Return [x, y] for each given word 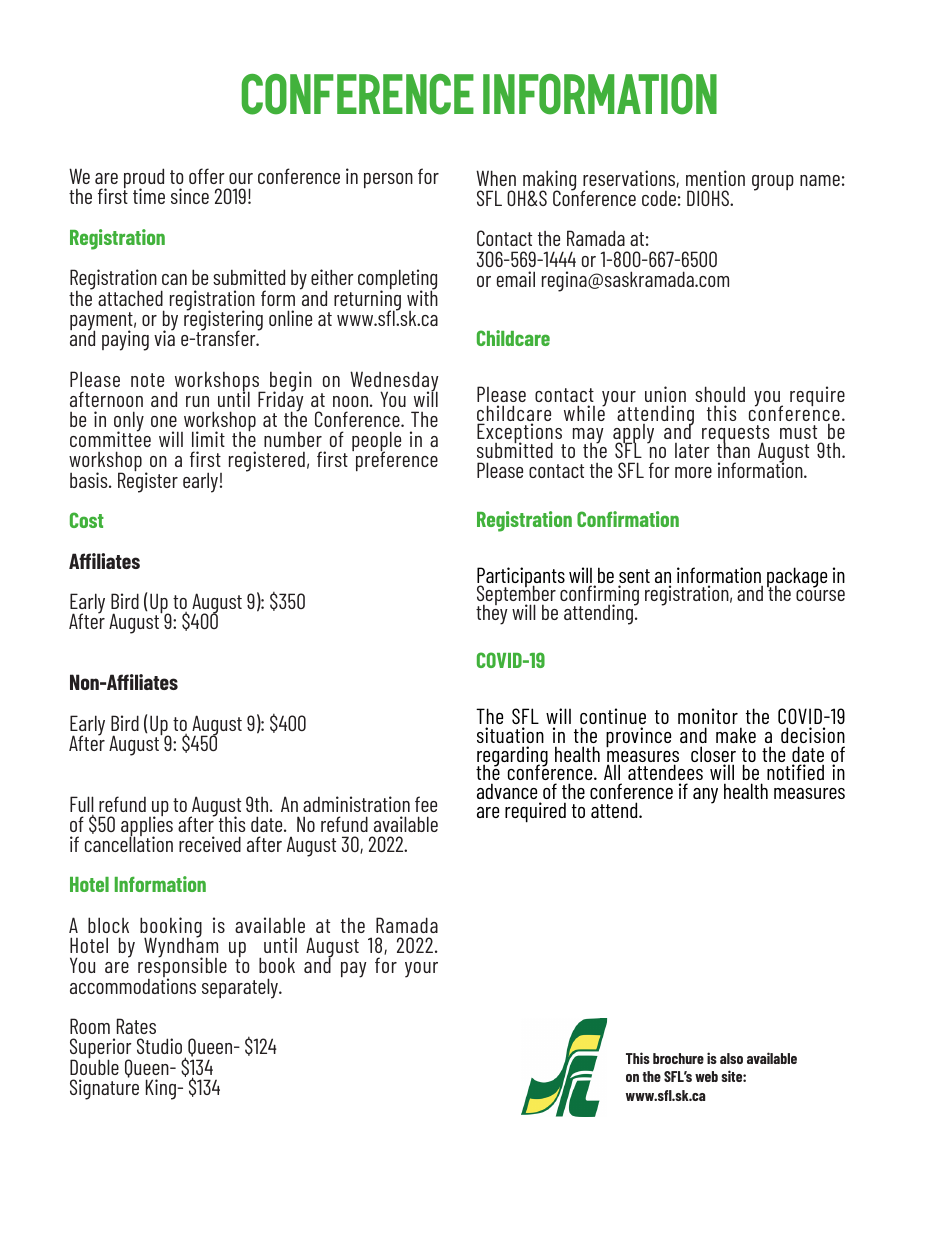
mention [715, 178]
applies [147, 826]
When [496, 178]
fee [426, 804]
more [693, 472]
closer [713, 755]
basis [90, 480]
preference [397, 460]
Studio [159, 1046]
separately [241, 988]
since [190, 196]
